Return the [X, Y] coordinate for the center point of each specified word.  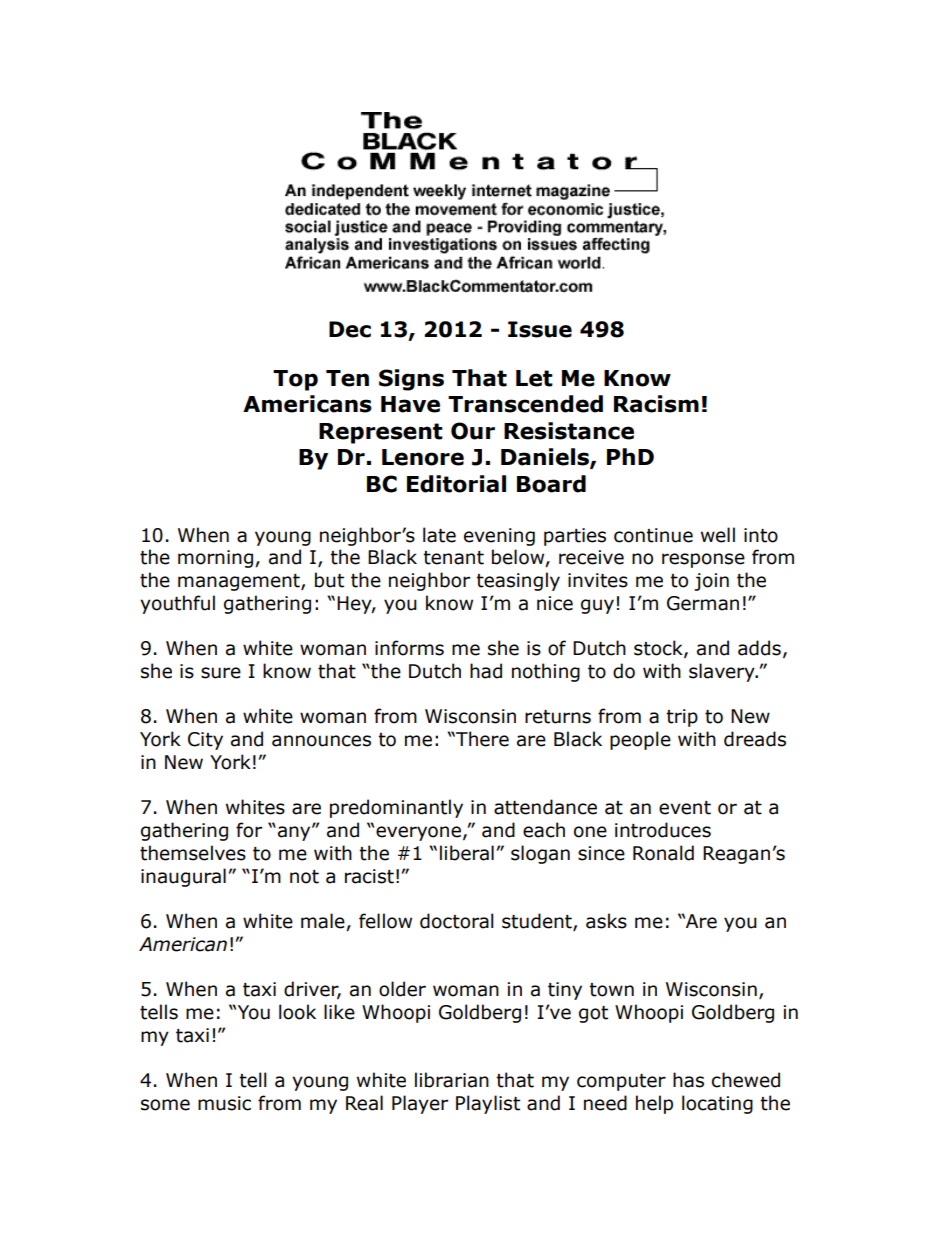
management [240, 582]
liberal [467, 853]
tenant [453, 558]
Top [295, 380]
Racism [656, 404]
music [224, 1103]
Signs [411, 380]
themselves [193, 853]
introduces [663, 830]
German [703, 603]
